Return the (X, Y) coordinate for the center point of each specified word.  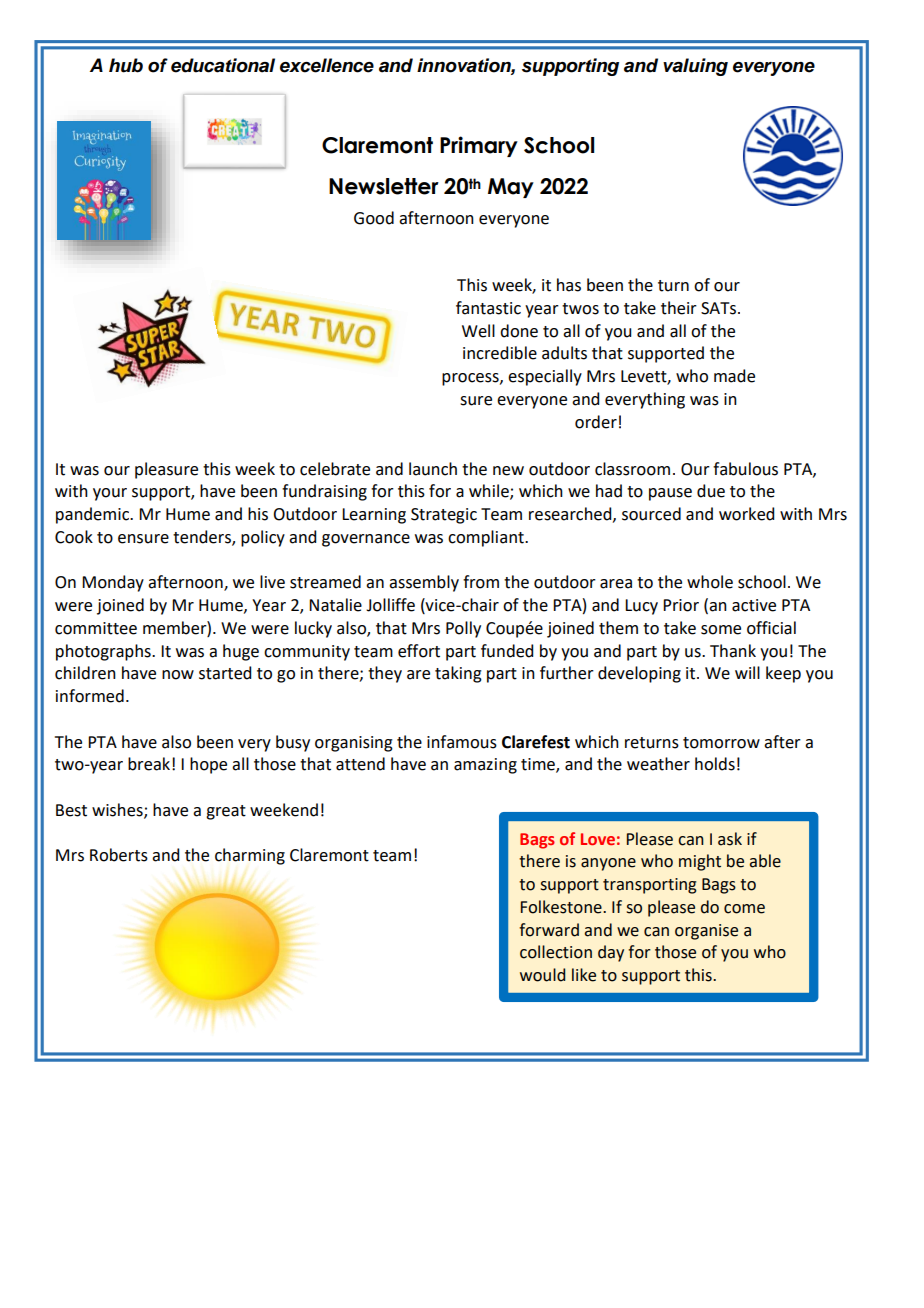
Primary (479, 146)
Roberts (119, 855)
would (542, 975)
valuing (695, 67)
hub (126, 65)
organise (706, 932)
